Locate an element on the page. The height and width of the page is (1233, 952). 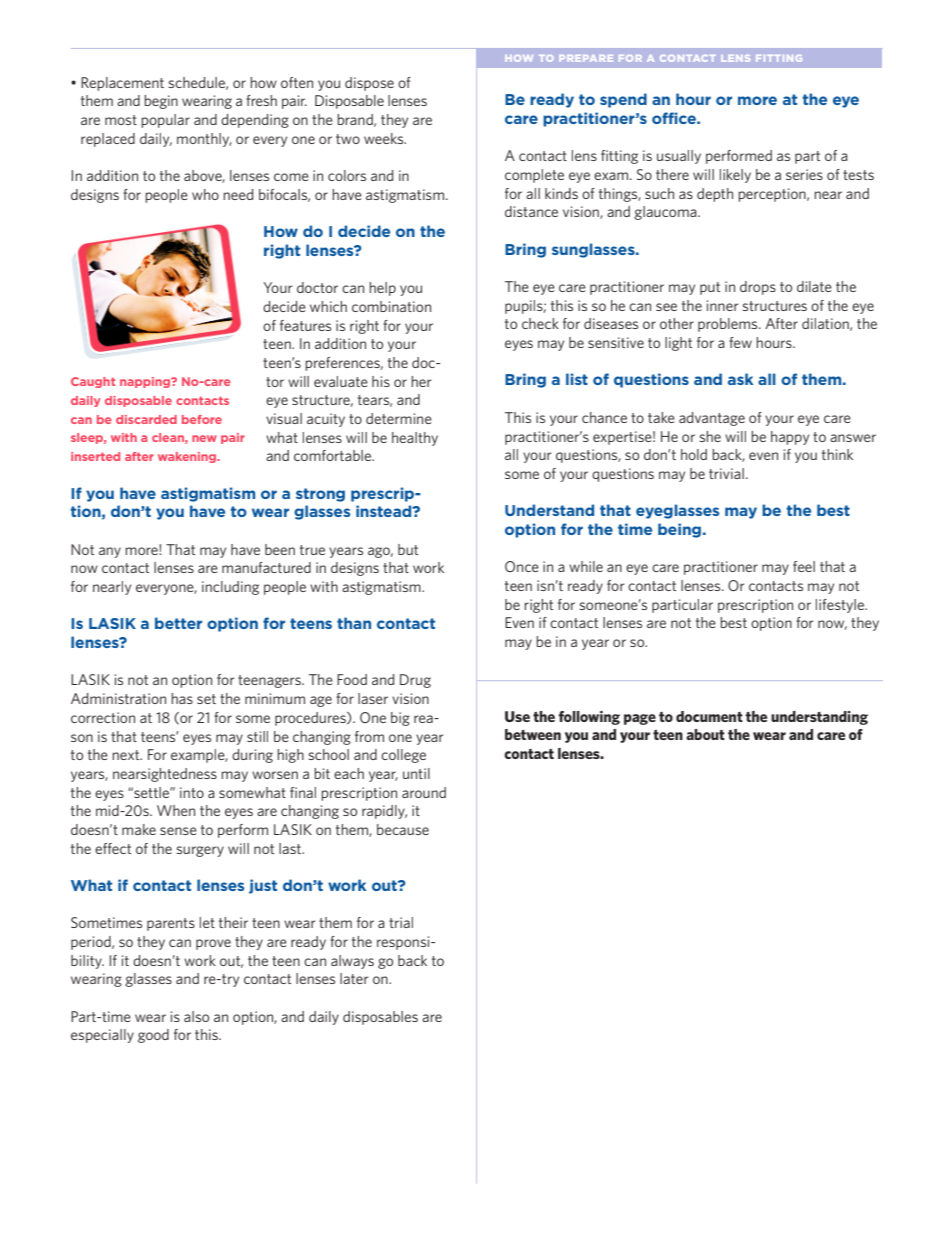
also is located at coordinates (196, 1016).
